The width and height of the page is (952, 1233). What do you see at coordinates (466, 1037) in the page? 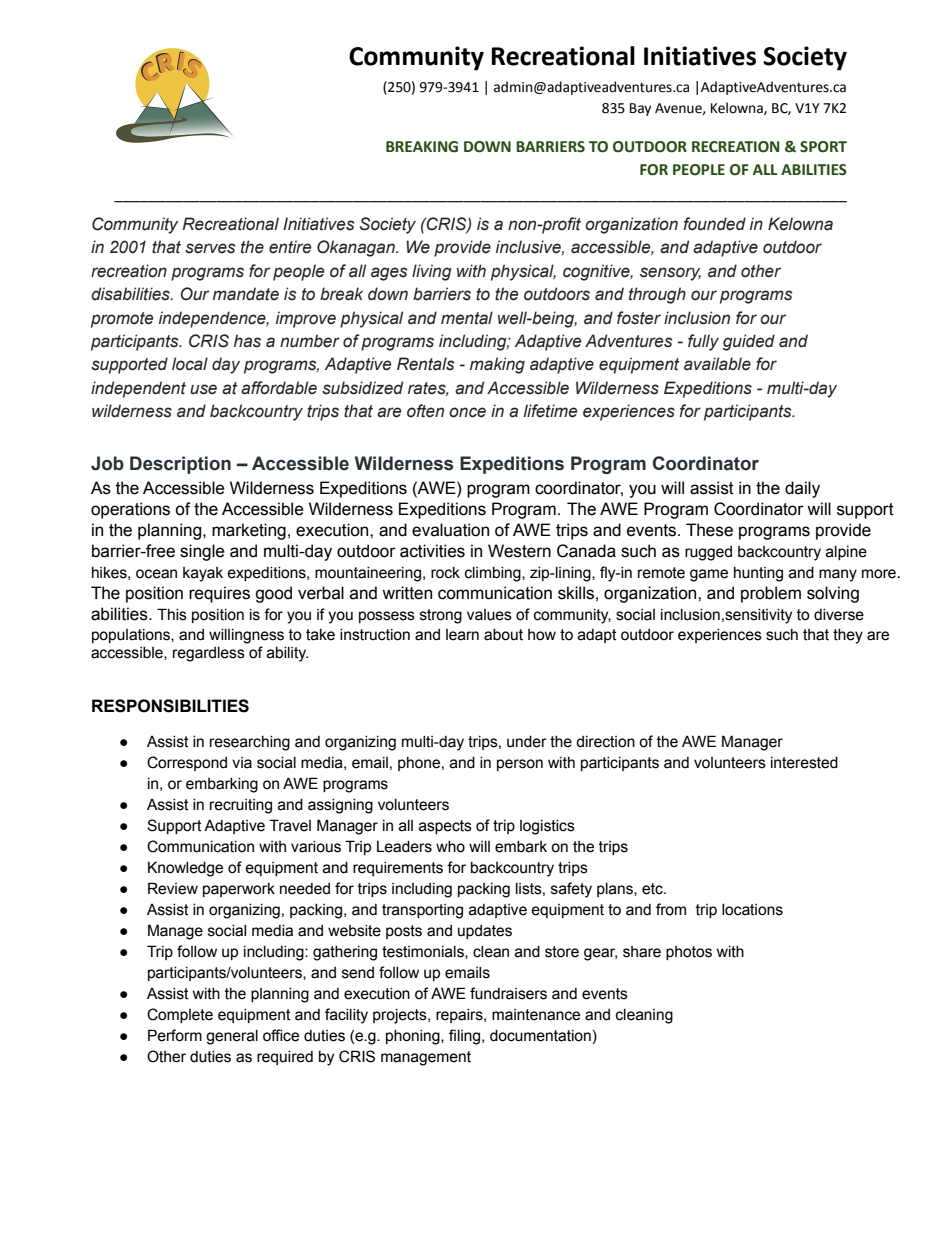
I see `filing` at bounding box center [466, 1037].
